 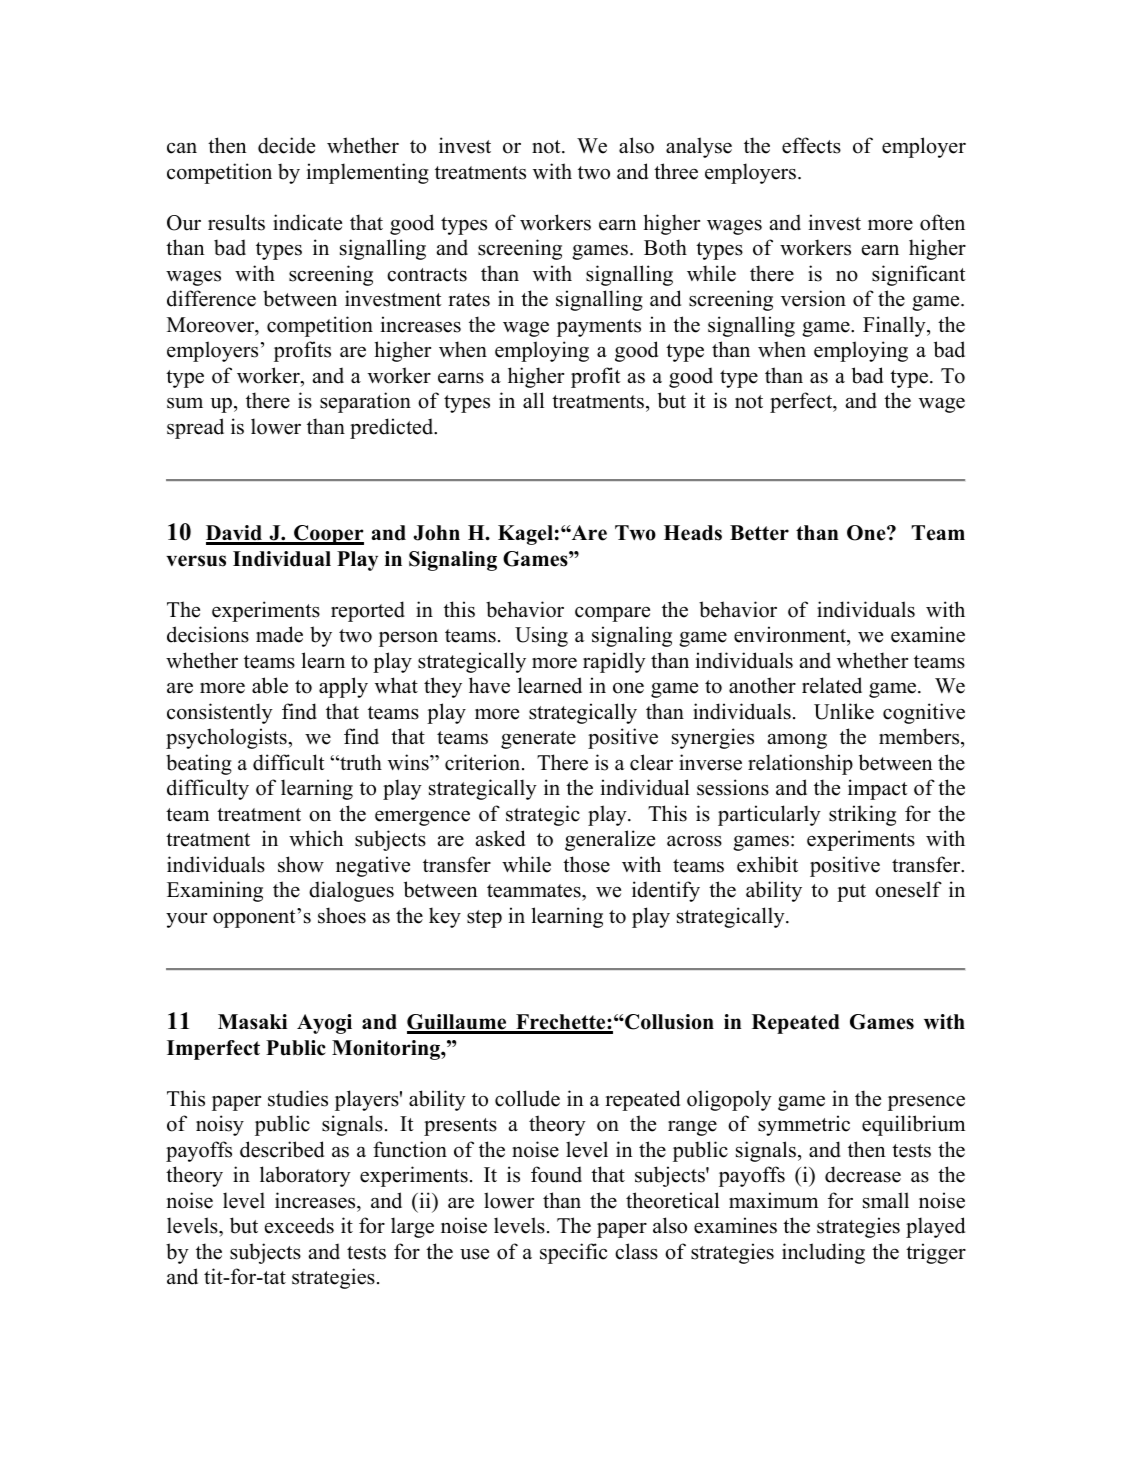 What do you see at coordinates (328, 535) in the screenshot?
I see `Cooper` at bounding box center [328, 535].
